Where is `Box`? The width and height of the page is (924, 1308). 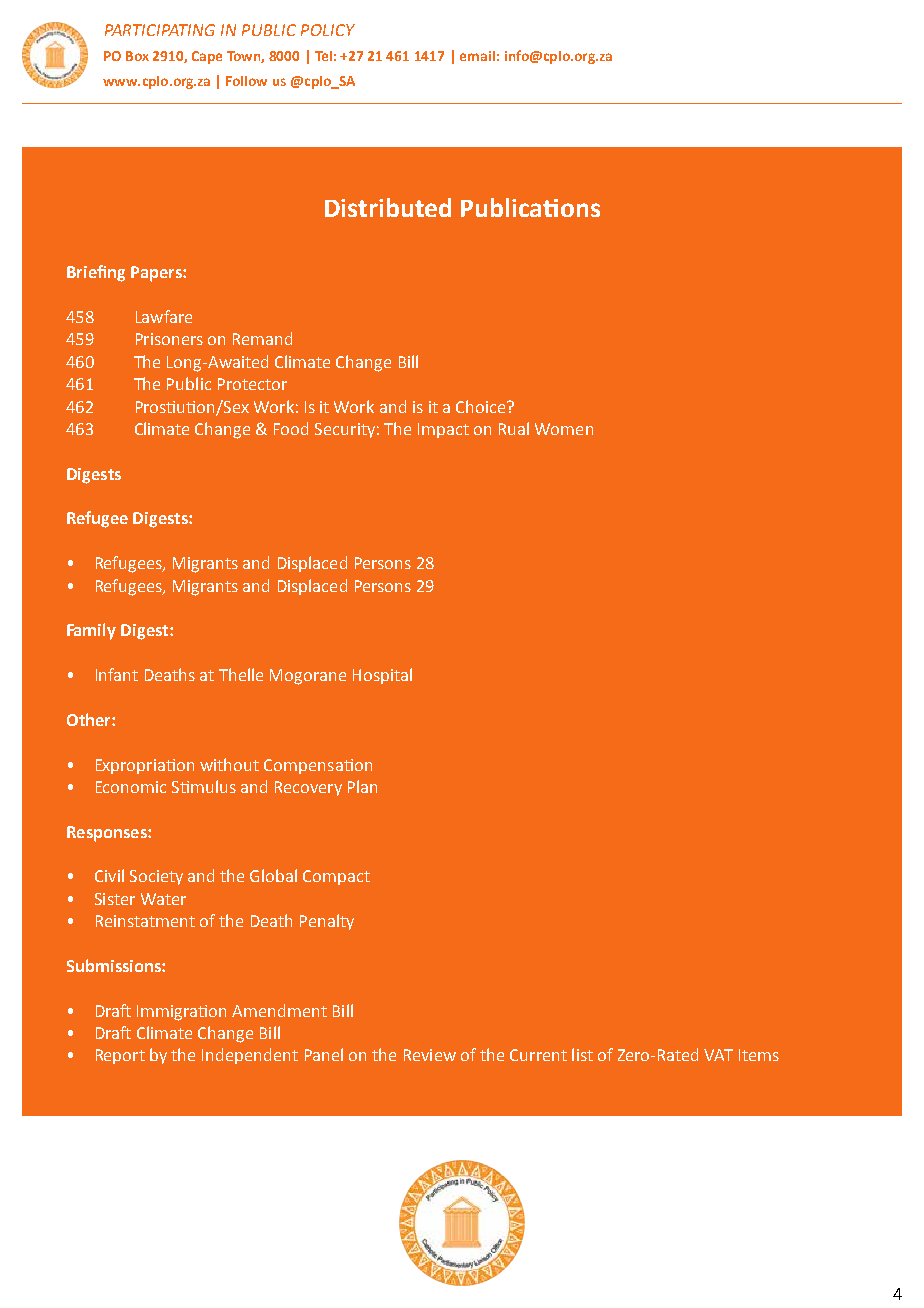 Box is located at coordinates (137, 56).
